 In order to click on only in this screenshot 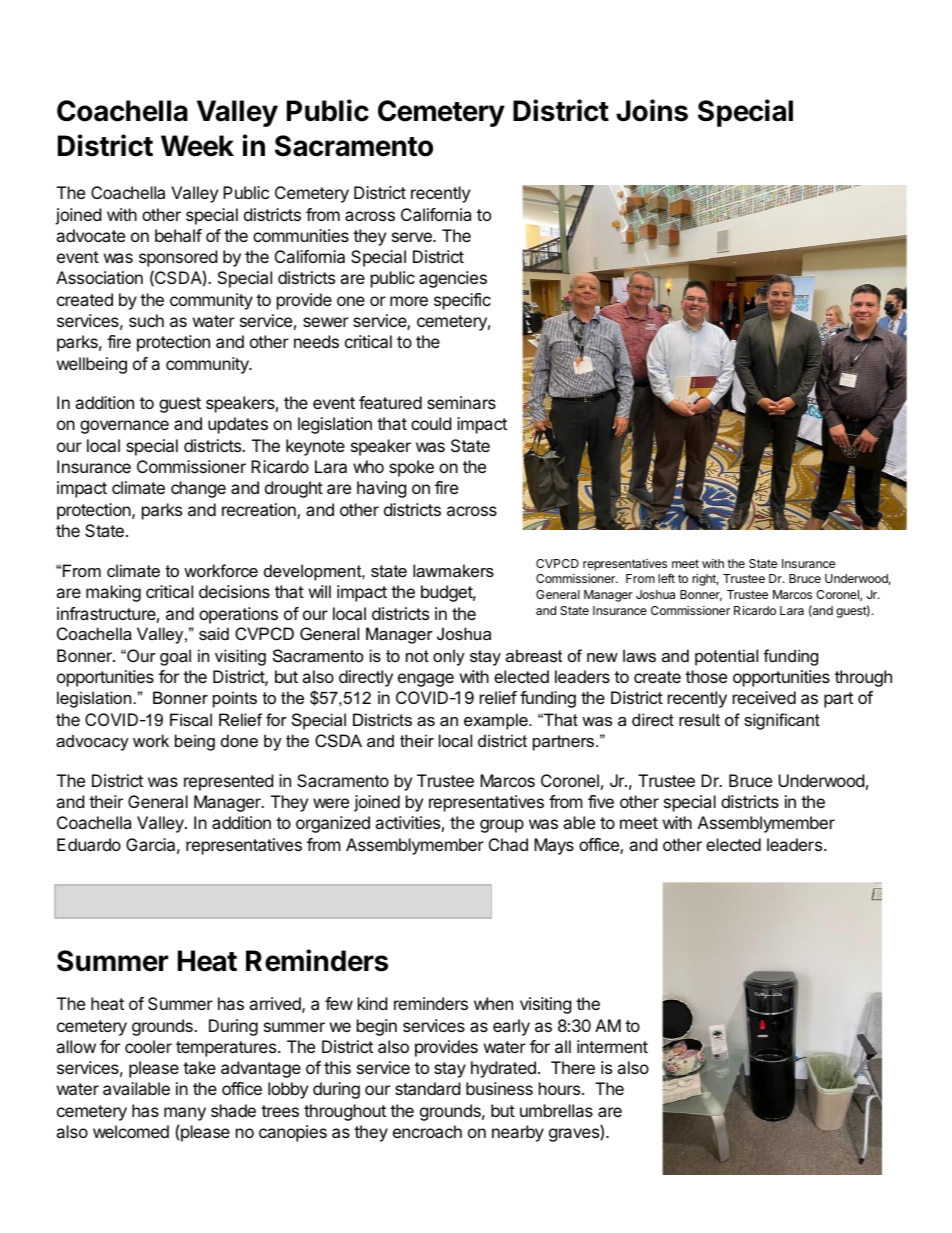, I will do `click(449, 657)`.
